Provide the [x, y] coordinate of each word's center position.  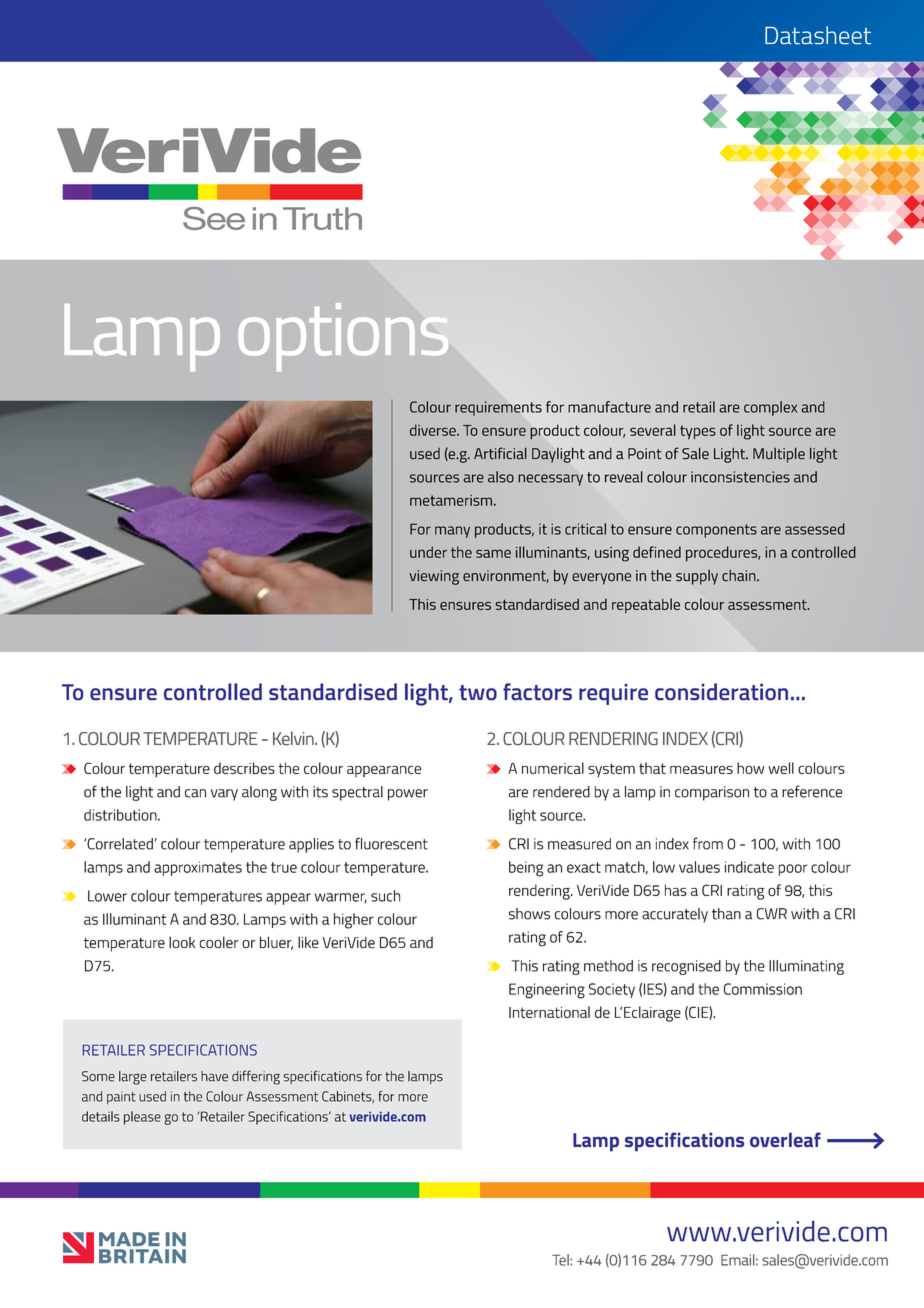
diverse [434, 430]
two [478, 692]
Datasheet [818, 35]
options [343, 337]
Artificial [500, 453]
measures [701, 770]
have [214, 1076]
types [698, 432]
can [195, 793]
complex [770, 408]
